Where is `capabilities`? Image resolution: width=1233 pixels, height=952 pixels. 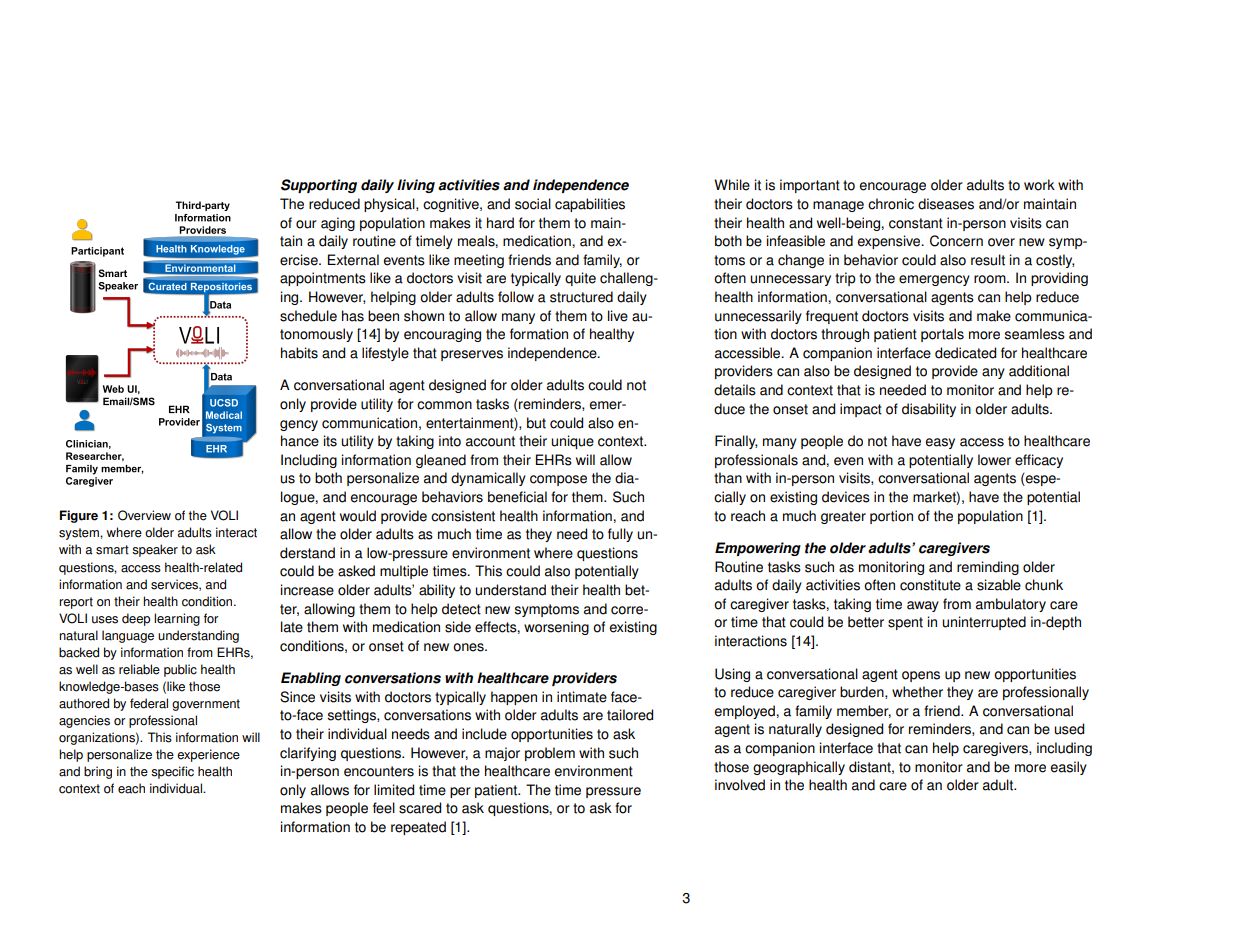 capabilities is located at coordinates (590, 205).
